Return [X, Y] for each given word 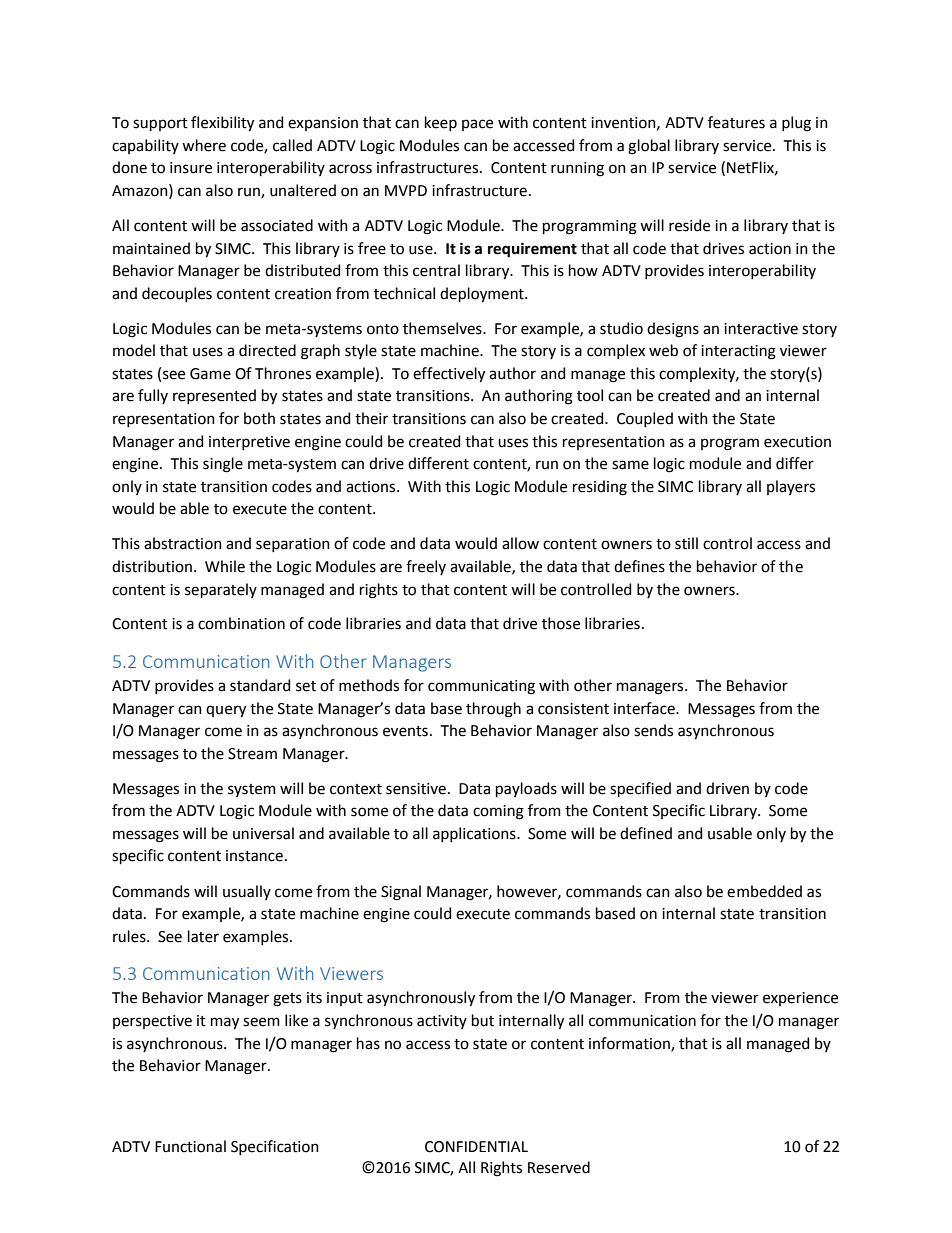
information [630, 1044]
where [204, 145]
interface [645, 708]
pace [477, 125]
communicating [481, 687]
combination [241, 623]
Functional [190, 1146]
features [736, 122]
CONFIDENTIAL [476, 1147]
